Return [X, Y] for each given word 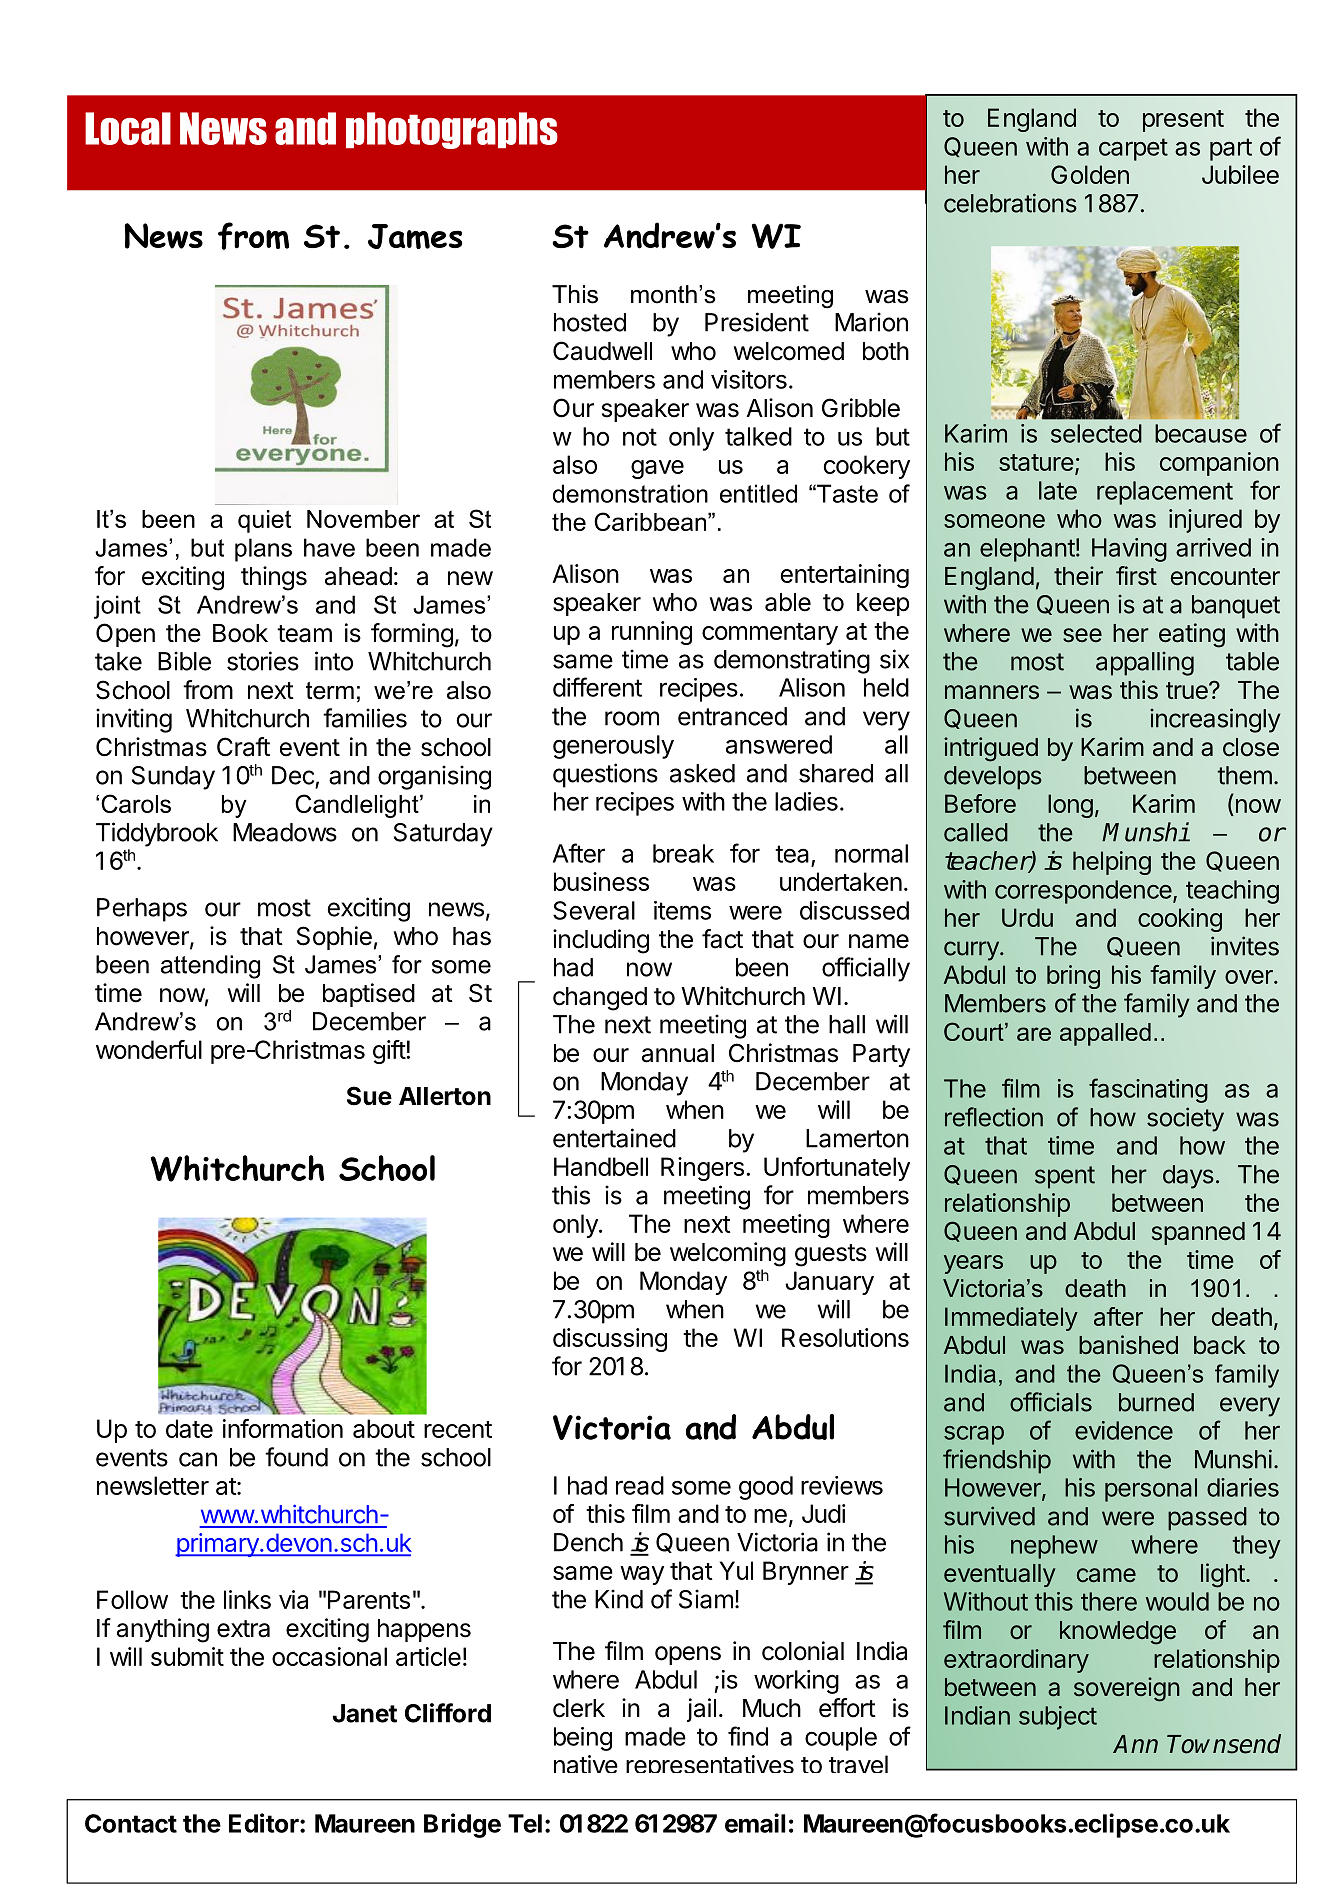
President [757, 322]
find [748, 1736]
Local [128, 128]
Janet [365, 1713]
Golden [1090, 174]
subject [1058, 1718]
